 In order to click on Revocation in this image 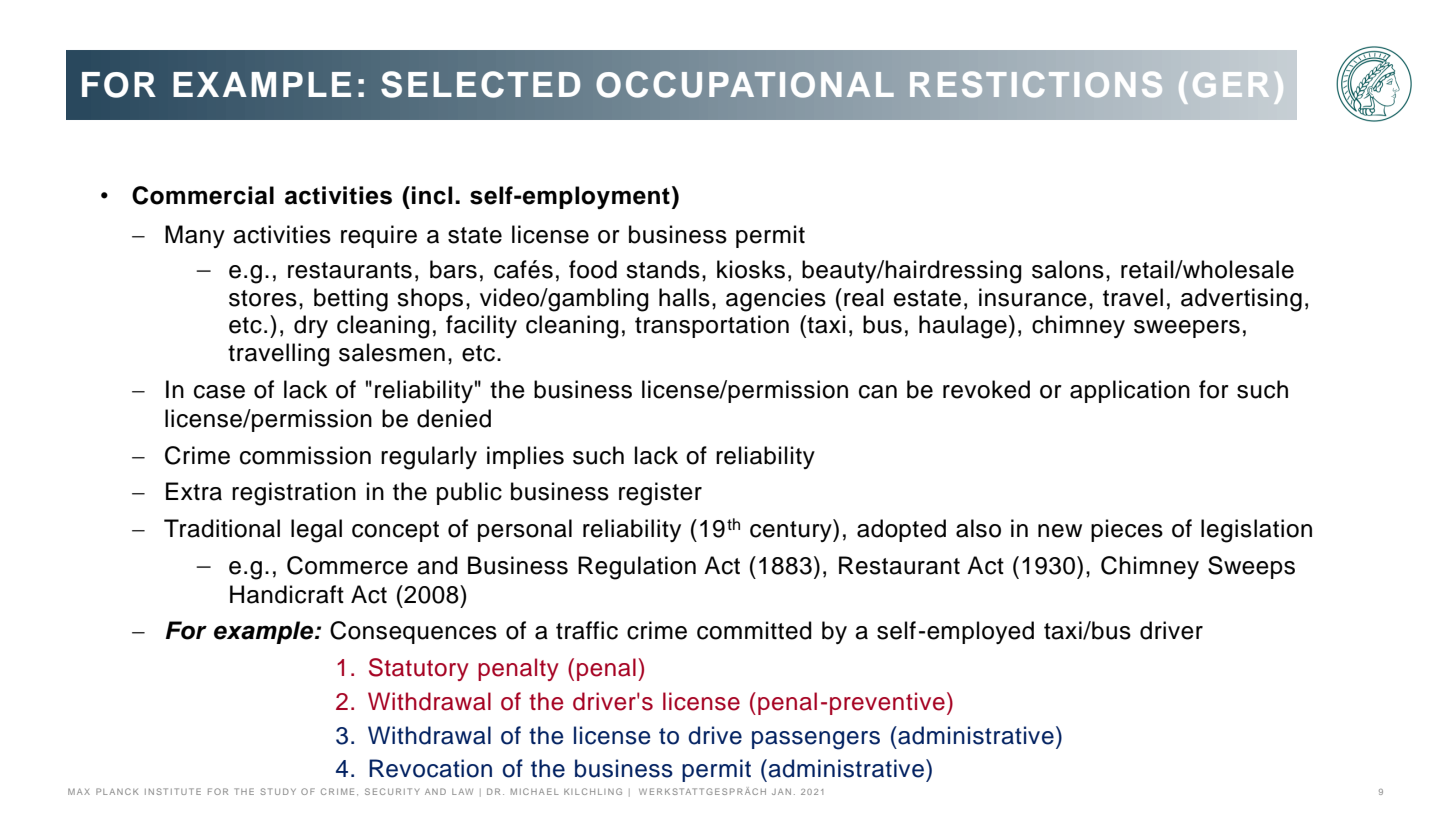, I will do `click(430, 768)`.
